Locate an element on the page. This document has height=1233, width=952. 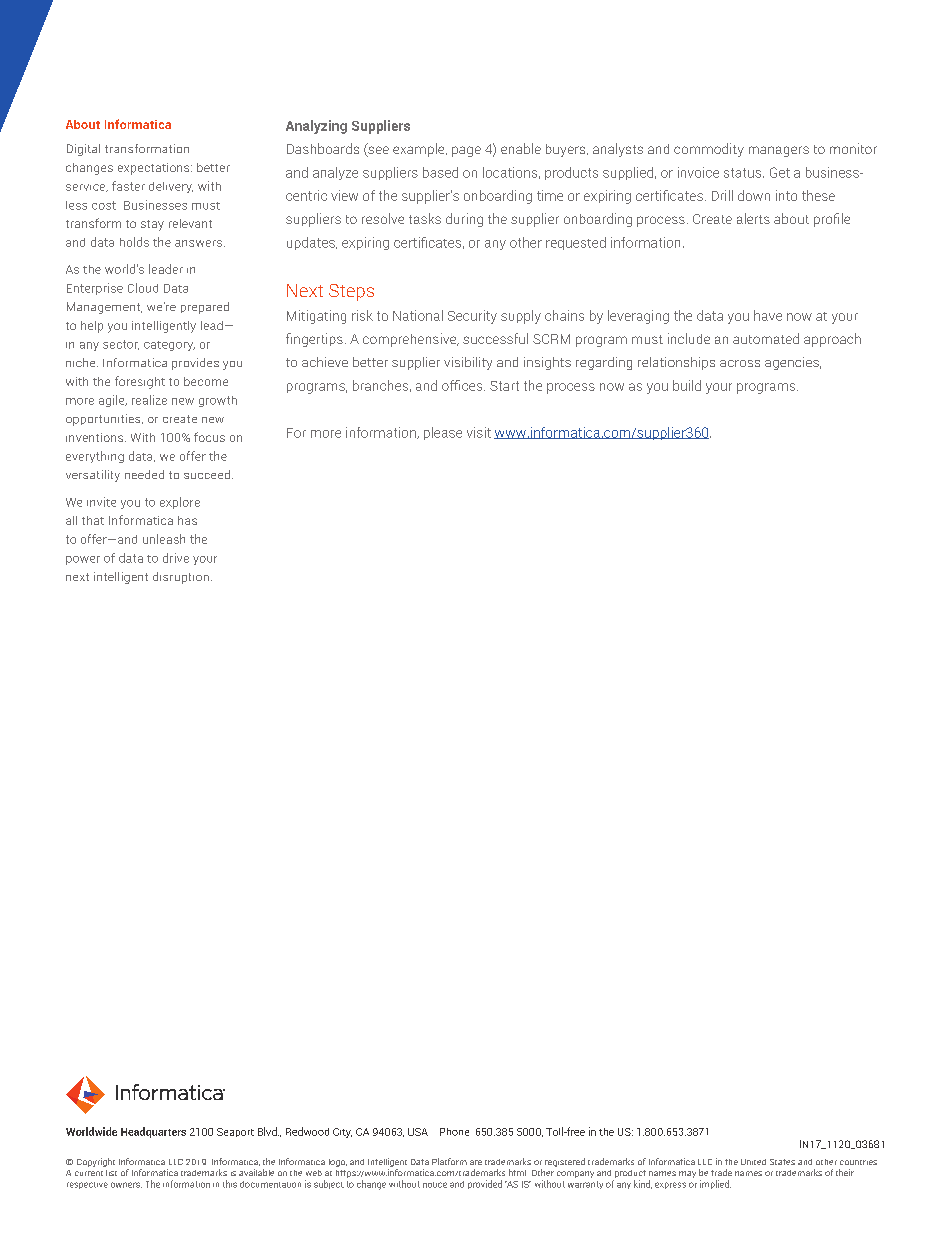
drive is located at coordinates (176, 558).
